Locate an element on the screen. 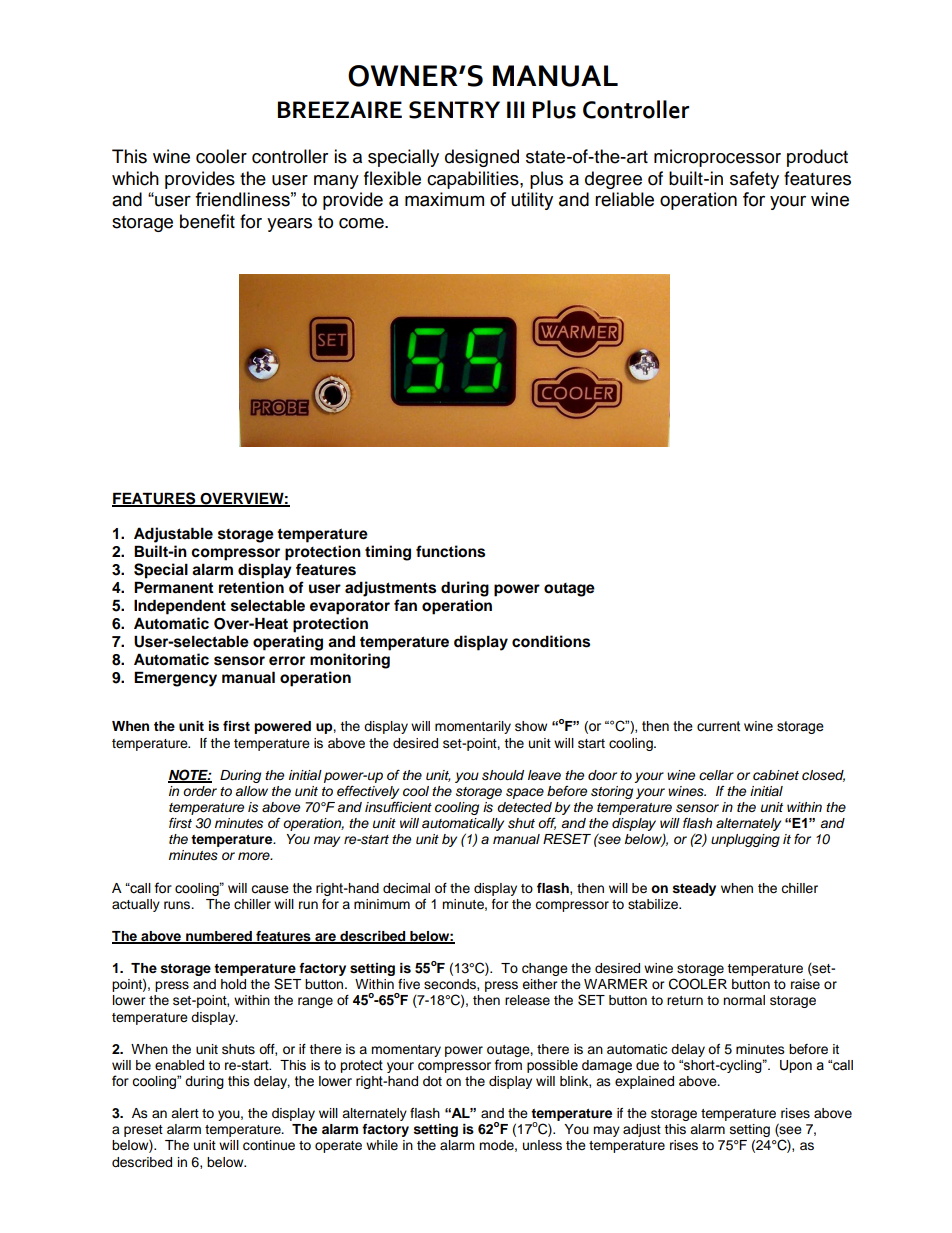 The height and width of the screenshot is (1233, 952). functions is located at coordinates (450, 551).
